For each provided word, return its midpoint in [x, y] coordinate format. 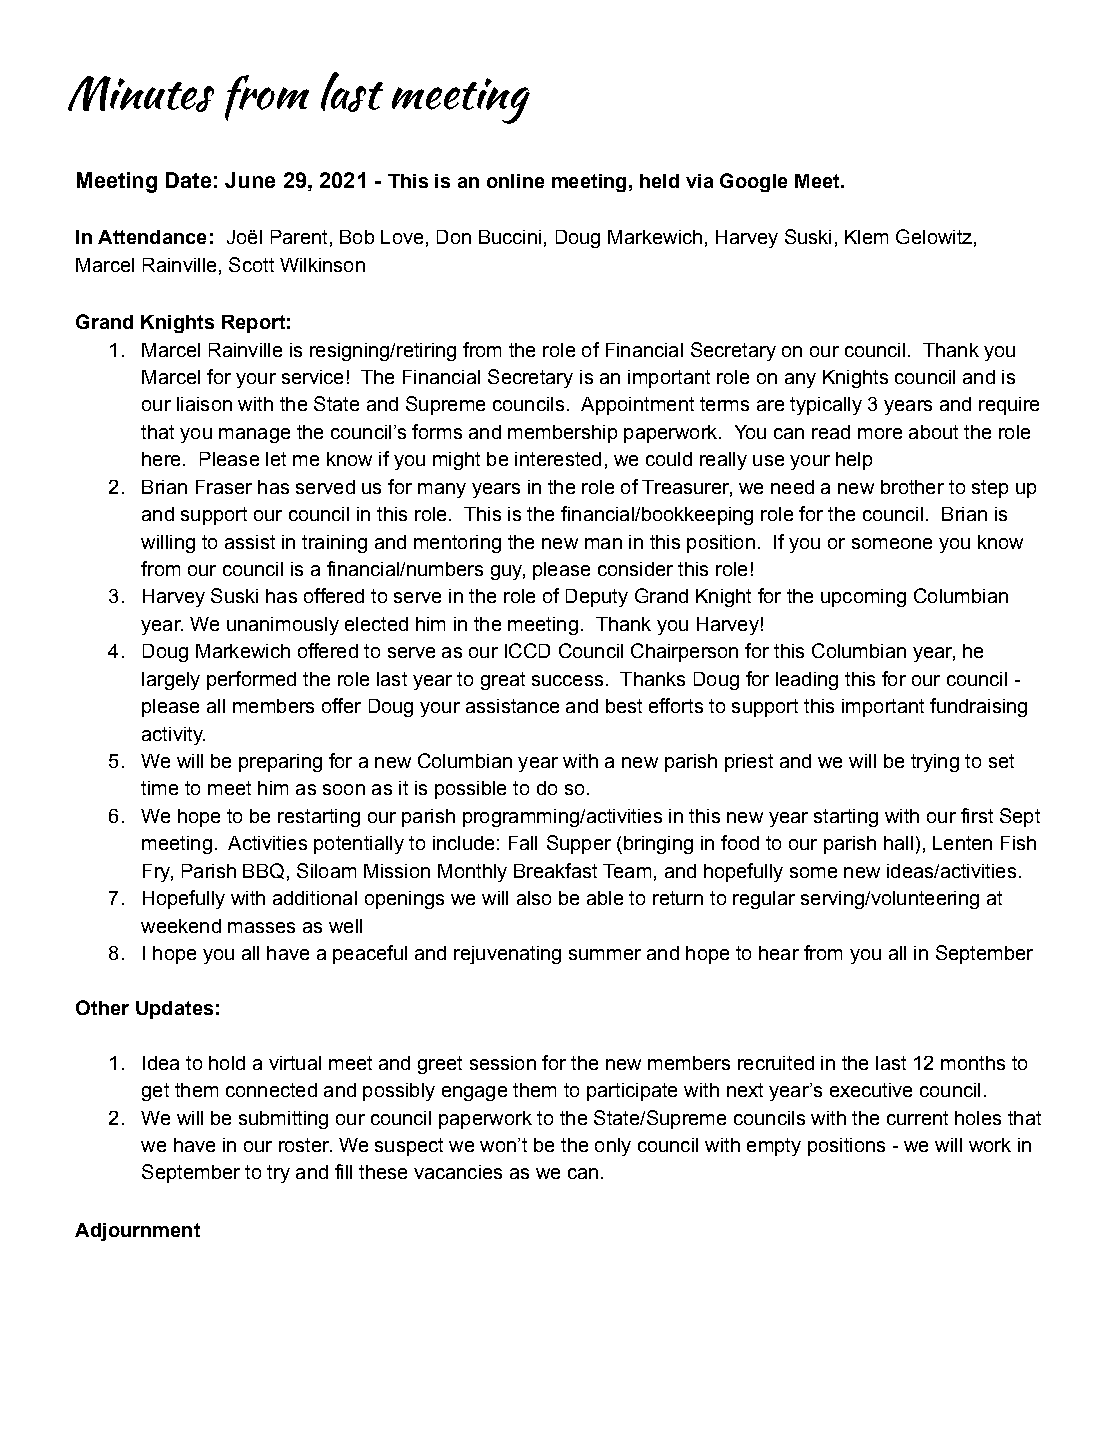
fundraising [978, 707]
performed [251, 680]
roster [305, 1145]
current [917, 1118]
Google [753, 182]
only [613, 1147]
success [567, 680]
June [250, 180]
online [515, 181]
